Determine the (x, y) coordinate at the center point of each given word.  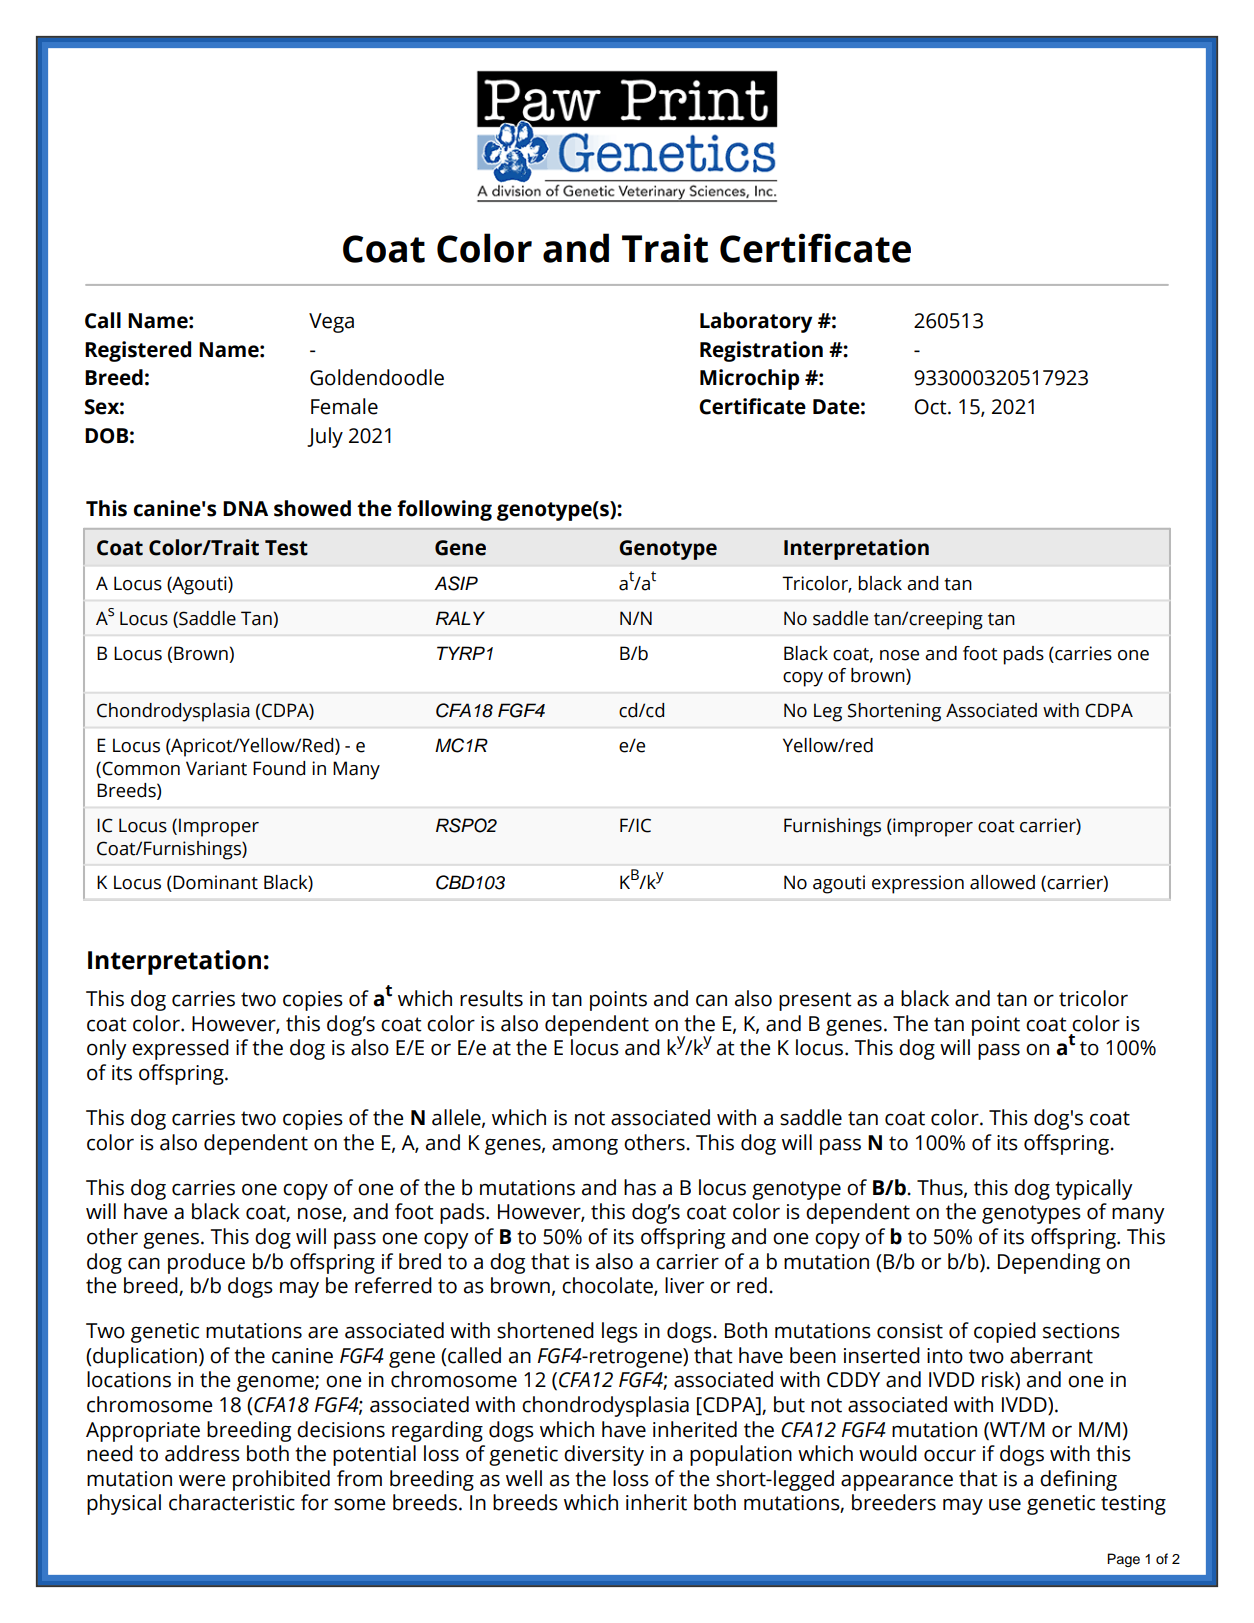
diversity (604, 1455)
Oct (932, 407)
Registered (138, 351)
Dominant (215, 882)
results (491, 998)
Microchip (749, 379)
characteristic (232, 1502)
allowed (1002, 882)
